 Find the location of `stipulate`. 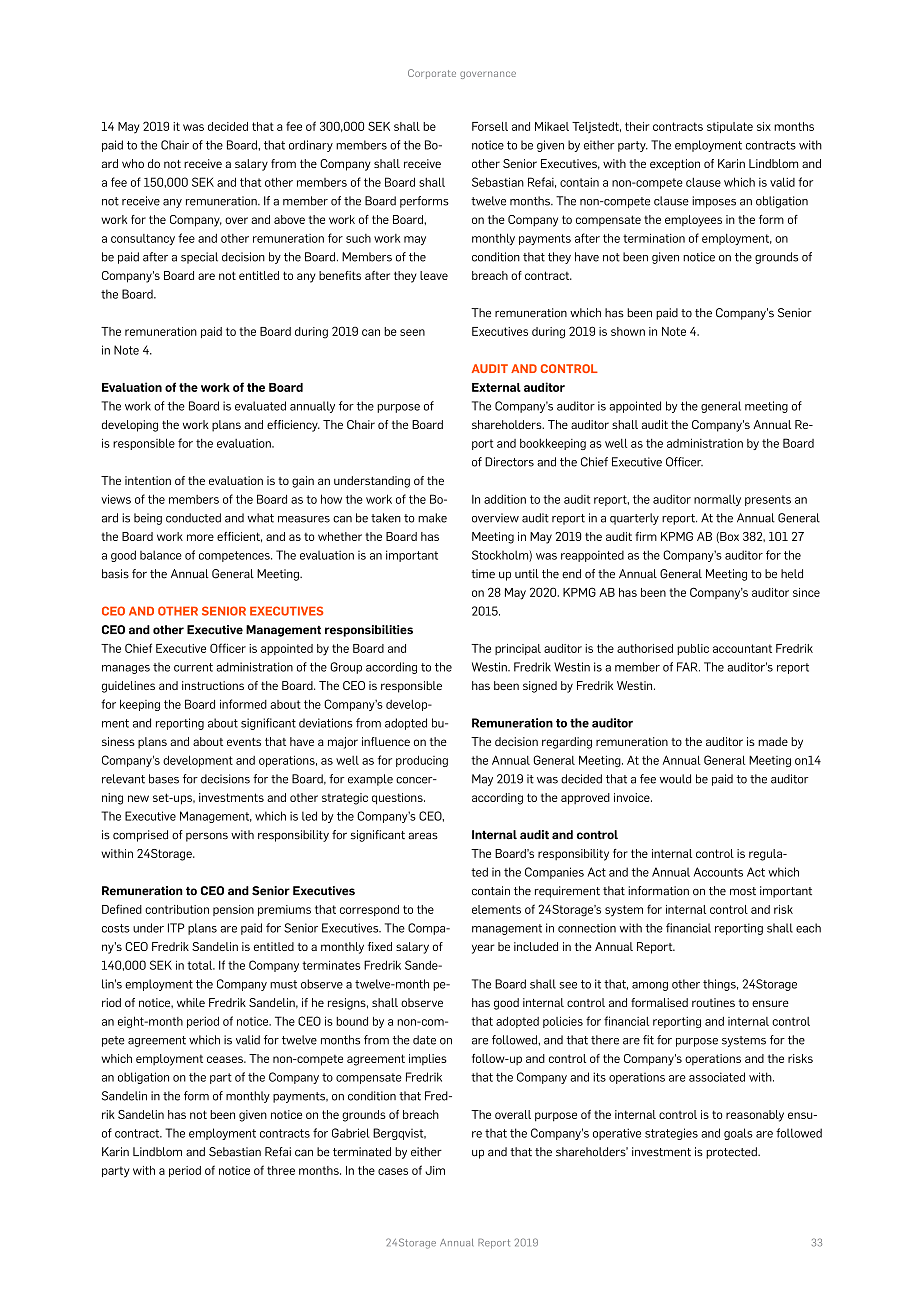

stipulate is located at coordinates (730, 127).
